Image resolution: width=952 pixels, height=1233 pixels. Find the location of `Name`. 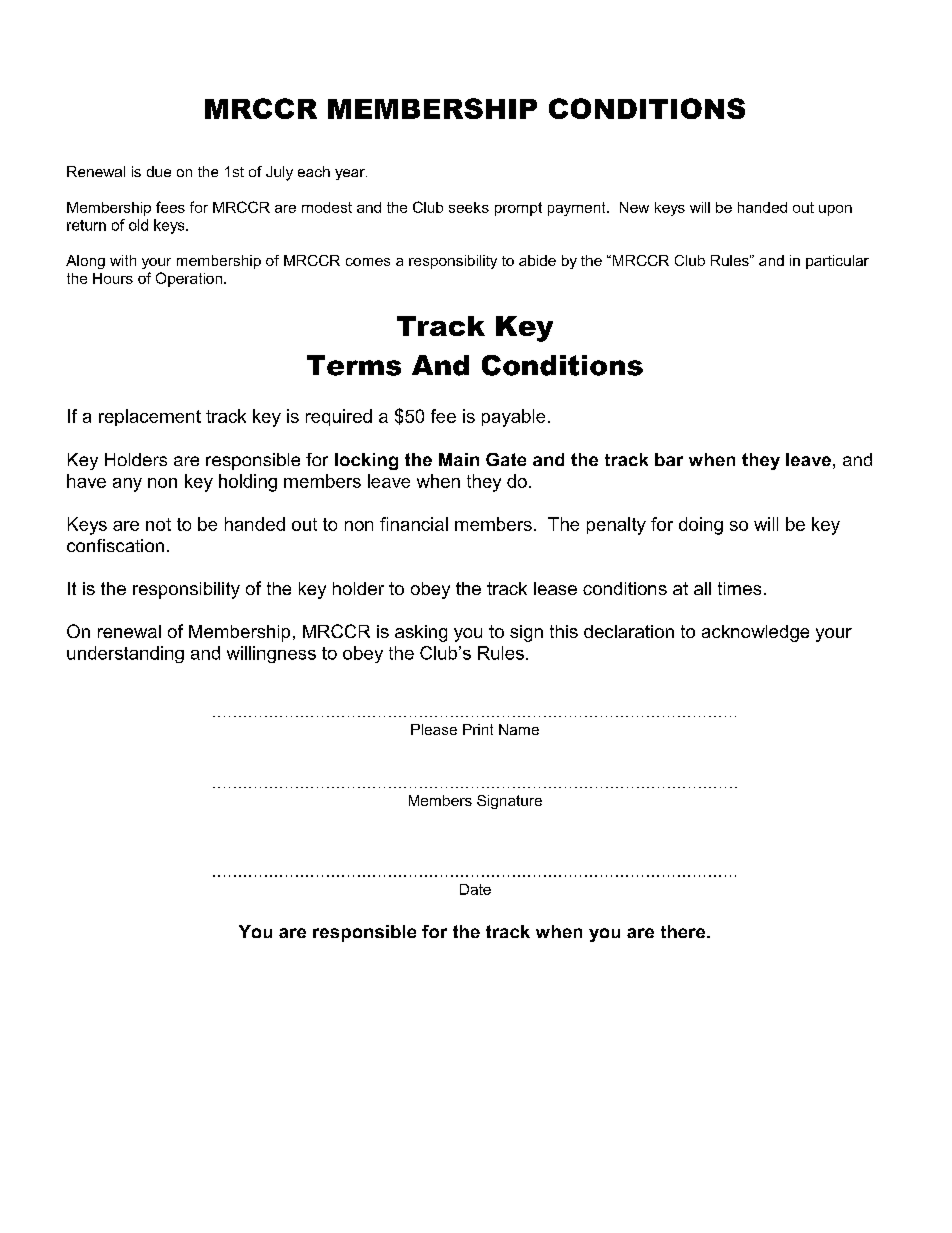

Name is located at coordinates (519, 729).
